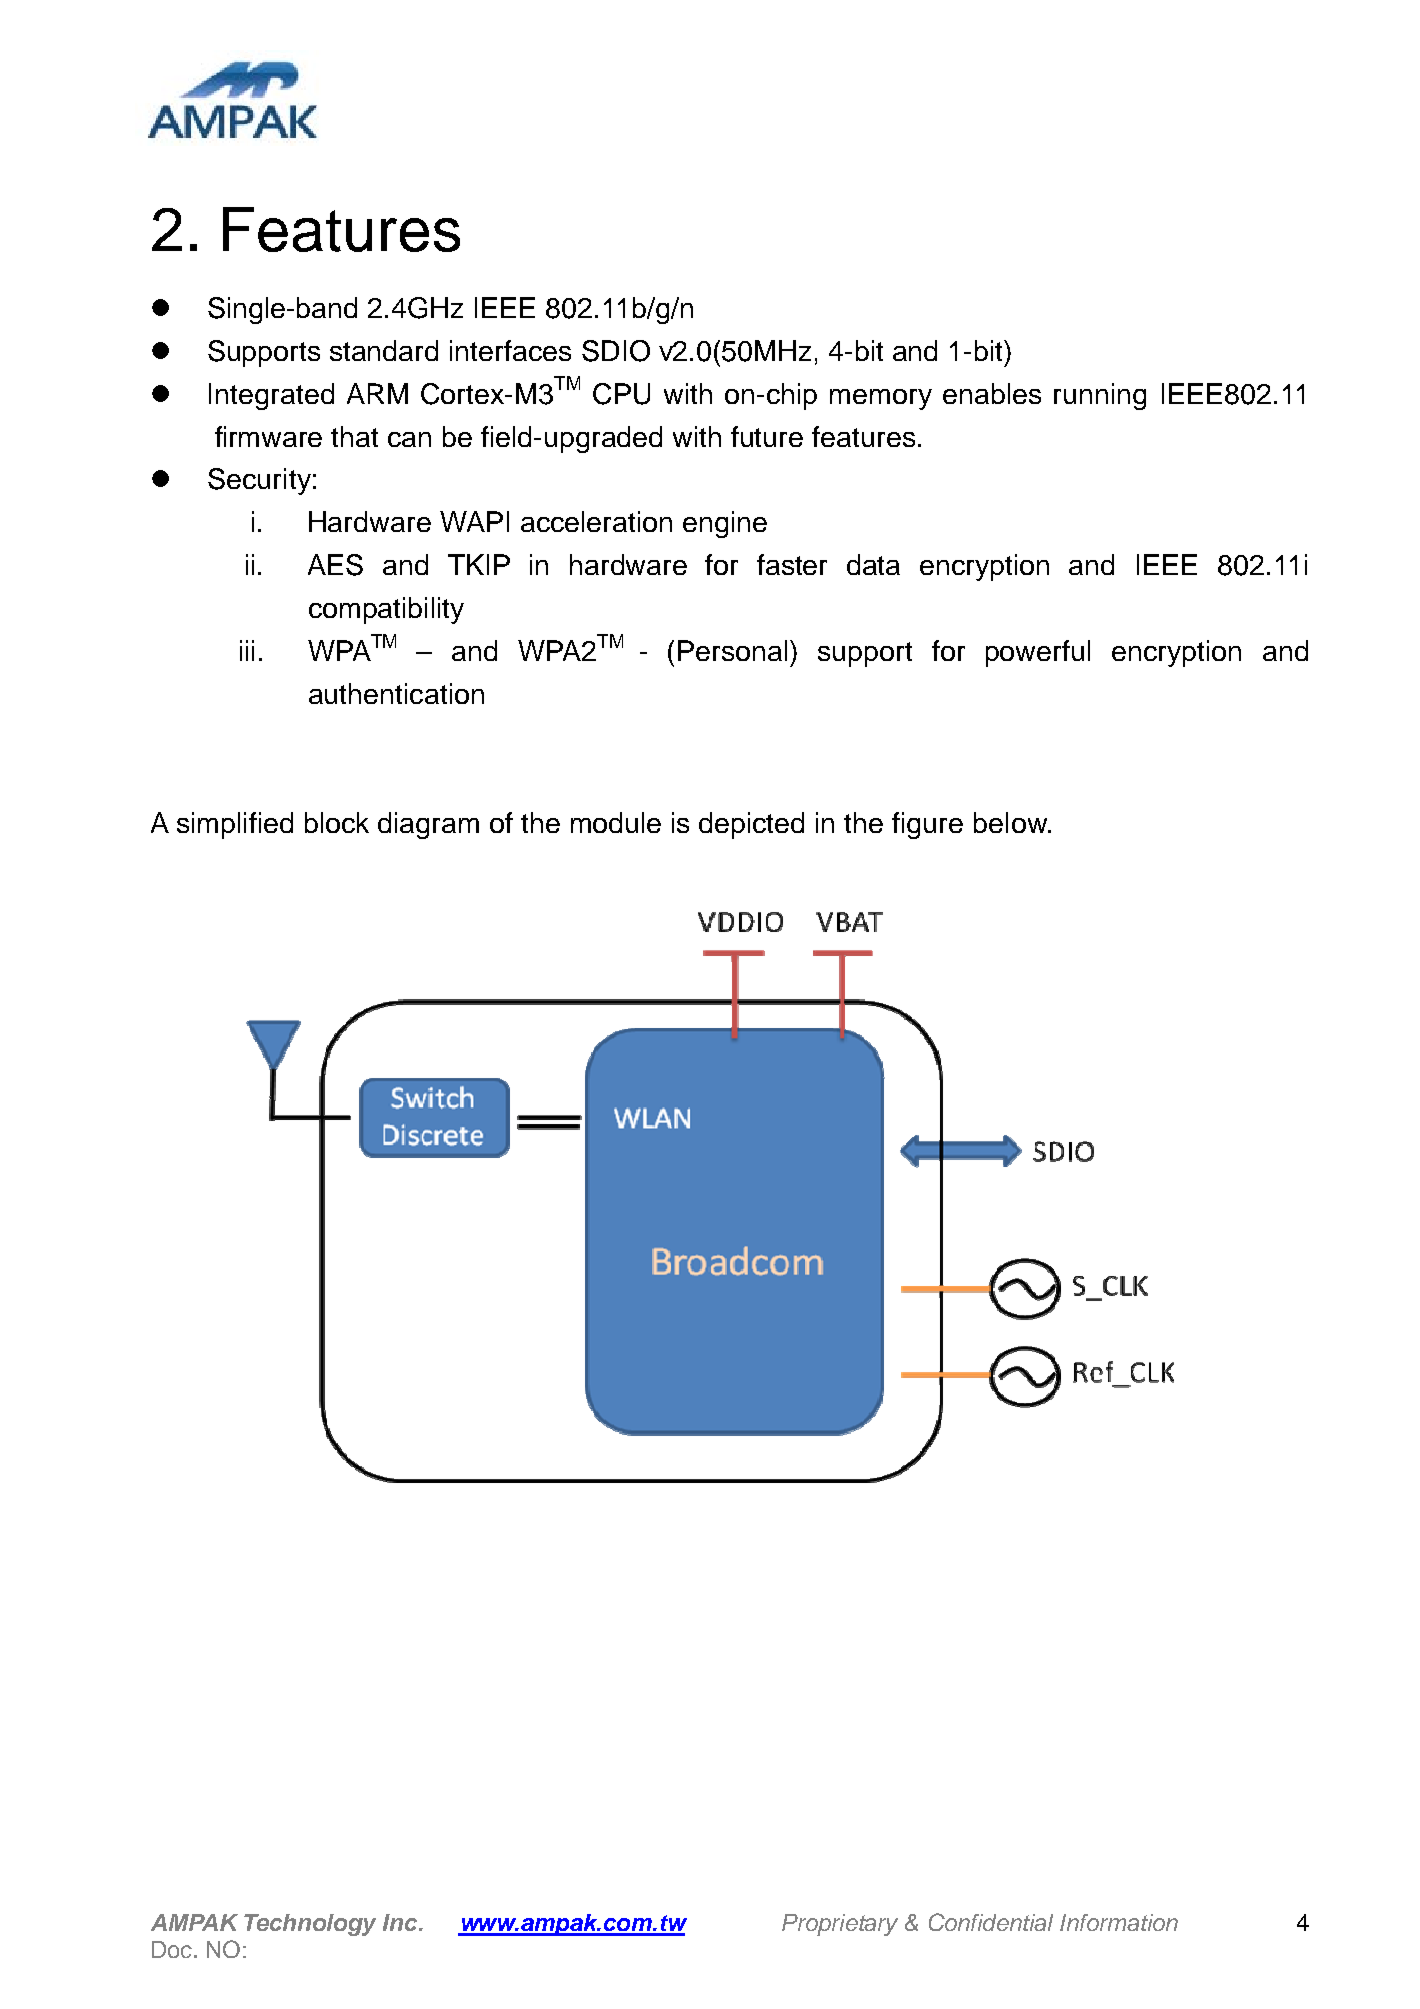 The image size is (1420, 2009). I want to click on Integrated, so click(271, 396).
